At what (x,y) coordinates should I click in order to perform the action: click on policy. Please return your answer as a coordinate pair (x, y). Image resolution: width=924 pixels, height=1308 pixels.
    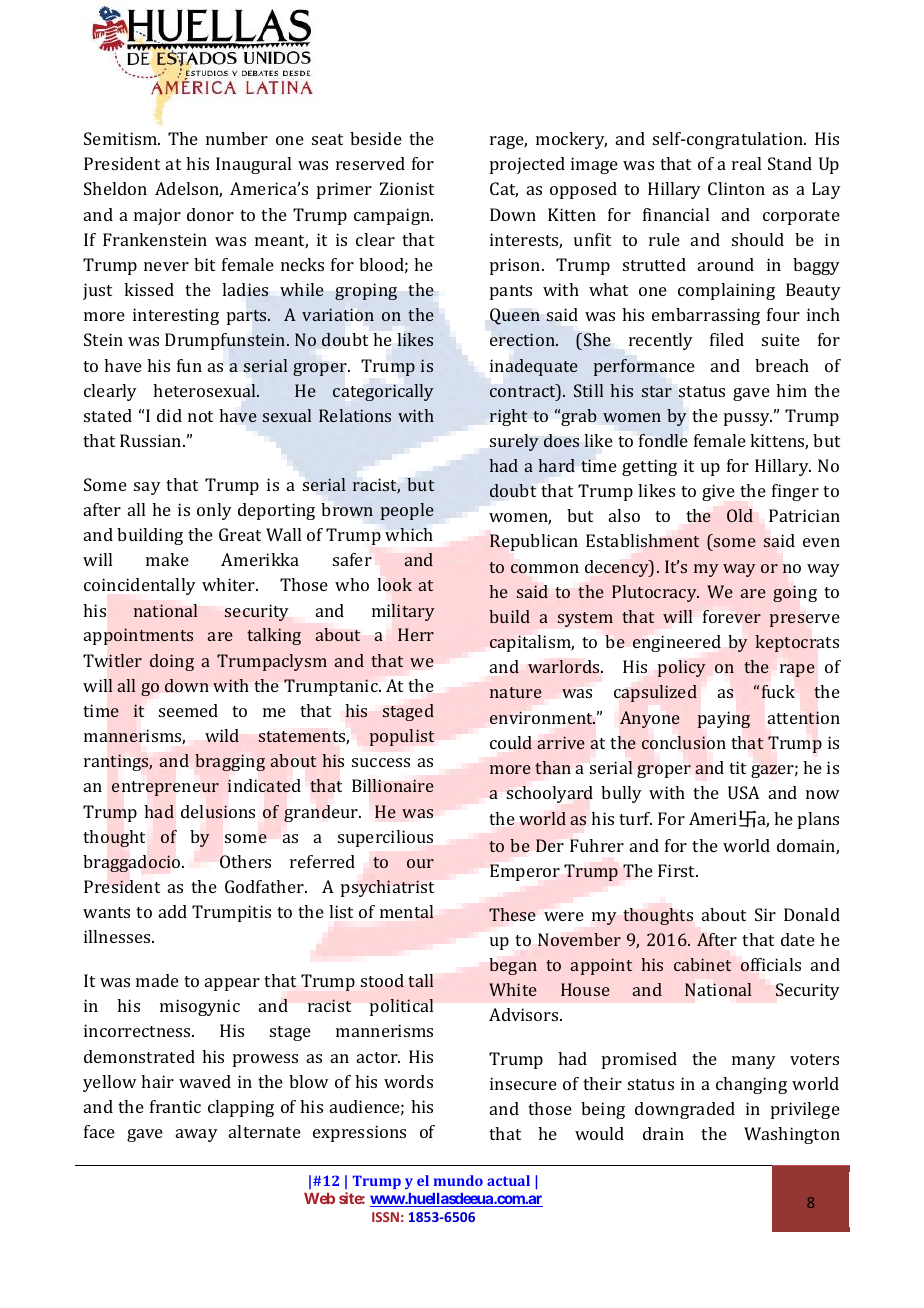
    Looking at the image, I should click on (682, 668).
